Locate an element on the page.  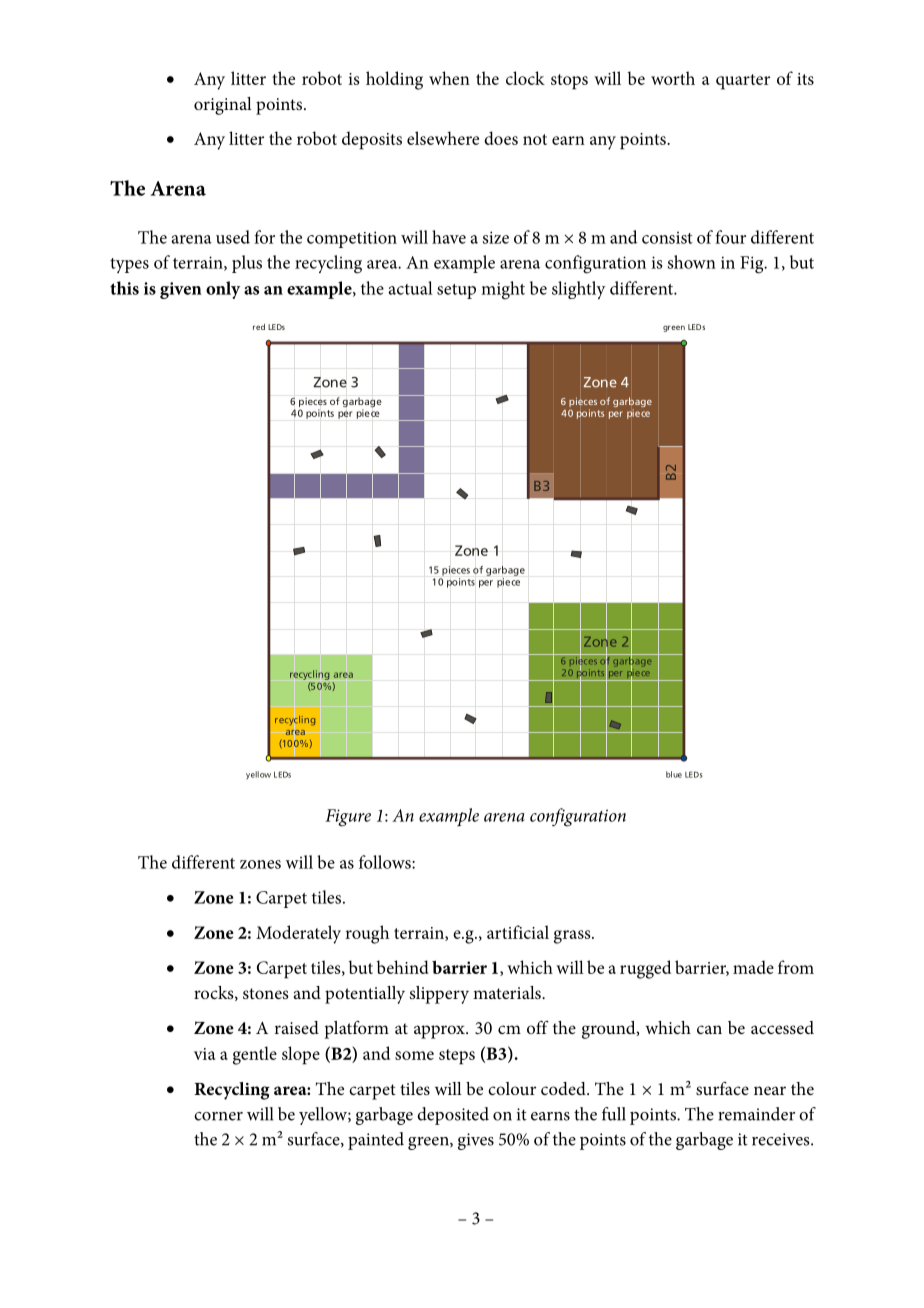
quarter is located at coordinates (743, 82).
